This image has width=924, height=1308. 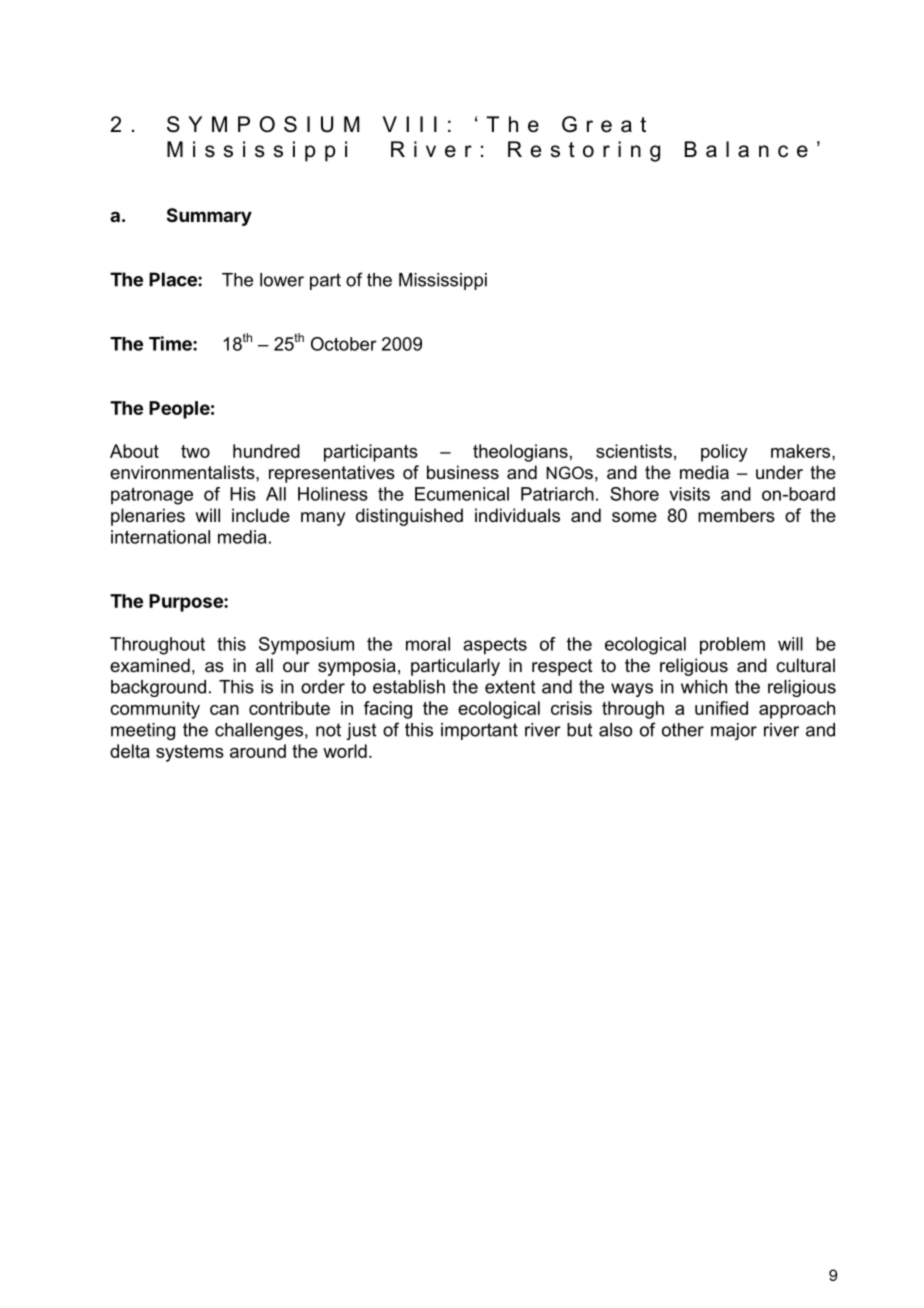 I want to click on individuals, so click(x=517, y=515).
